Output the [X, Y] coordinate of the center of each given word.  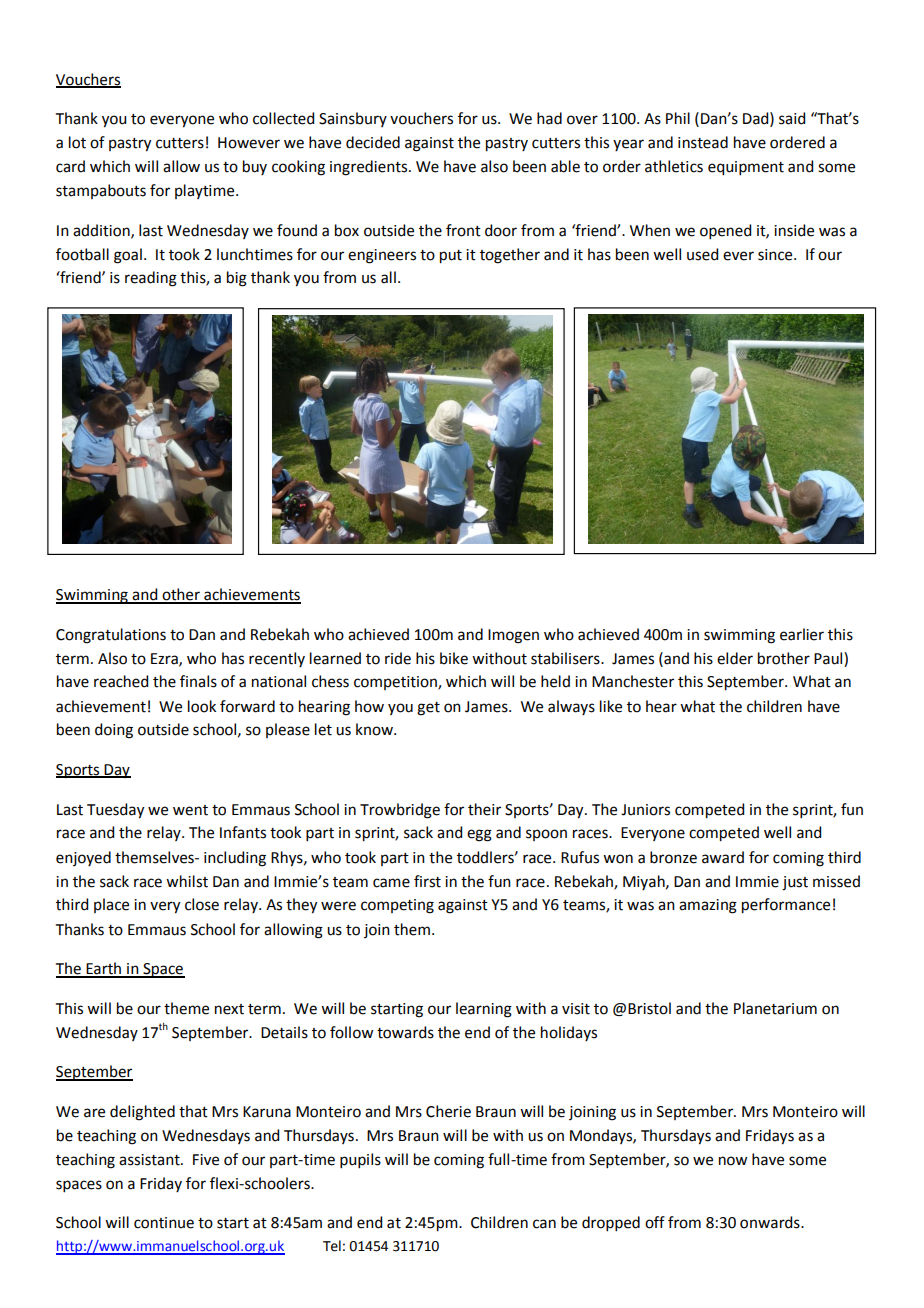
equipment [746, 168]
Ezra [165, 659]
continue [164, 1223]
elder [735, 658]
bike [454, 658]
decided [373, 142]
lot [77, 142]
